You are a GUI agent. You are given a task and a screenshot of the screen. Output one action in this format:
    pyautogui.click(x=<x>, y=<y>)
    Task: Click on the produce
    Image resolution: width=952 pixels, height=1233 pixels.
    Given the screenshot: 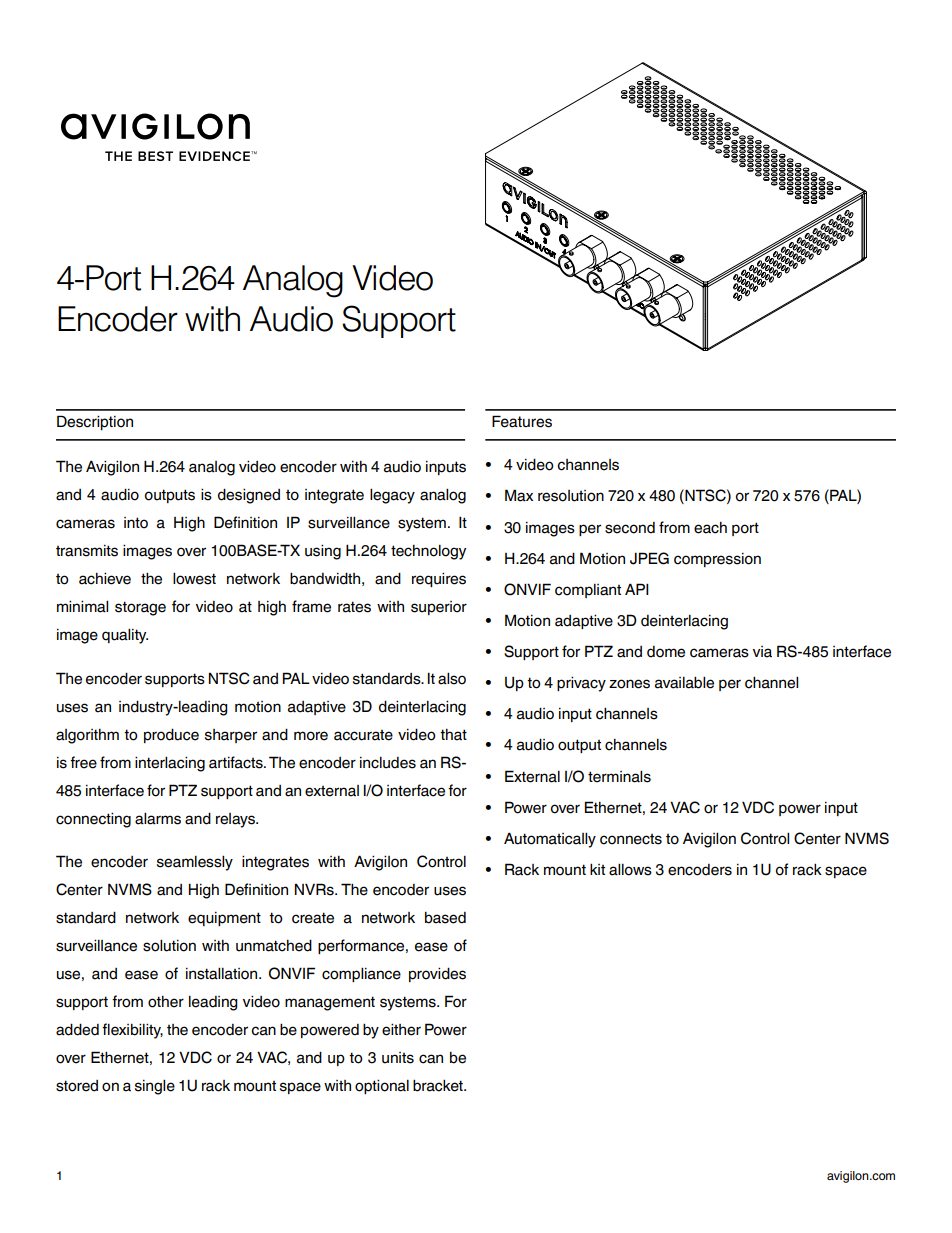 What is the action you would take?
    pyautogui.click(x=171, y=735)
